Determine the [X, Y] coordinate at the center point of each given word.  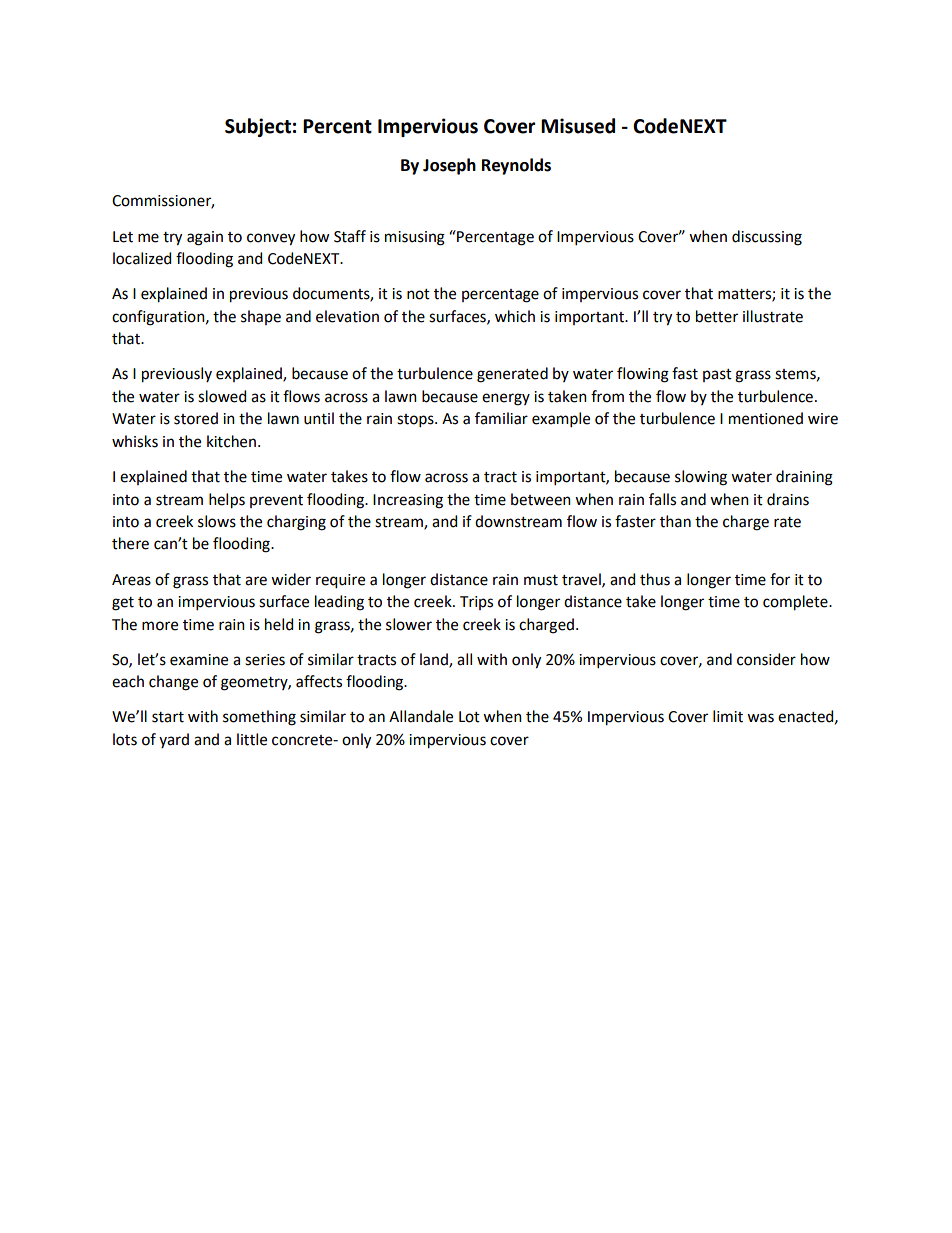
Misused [578, 126]
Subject [258, 127]
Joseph [449, 166]
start [168, 717]
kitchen [231, 441]
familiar [501, 418]
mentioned [766, 418]
